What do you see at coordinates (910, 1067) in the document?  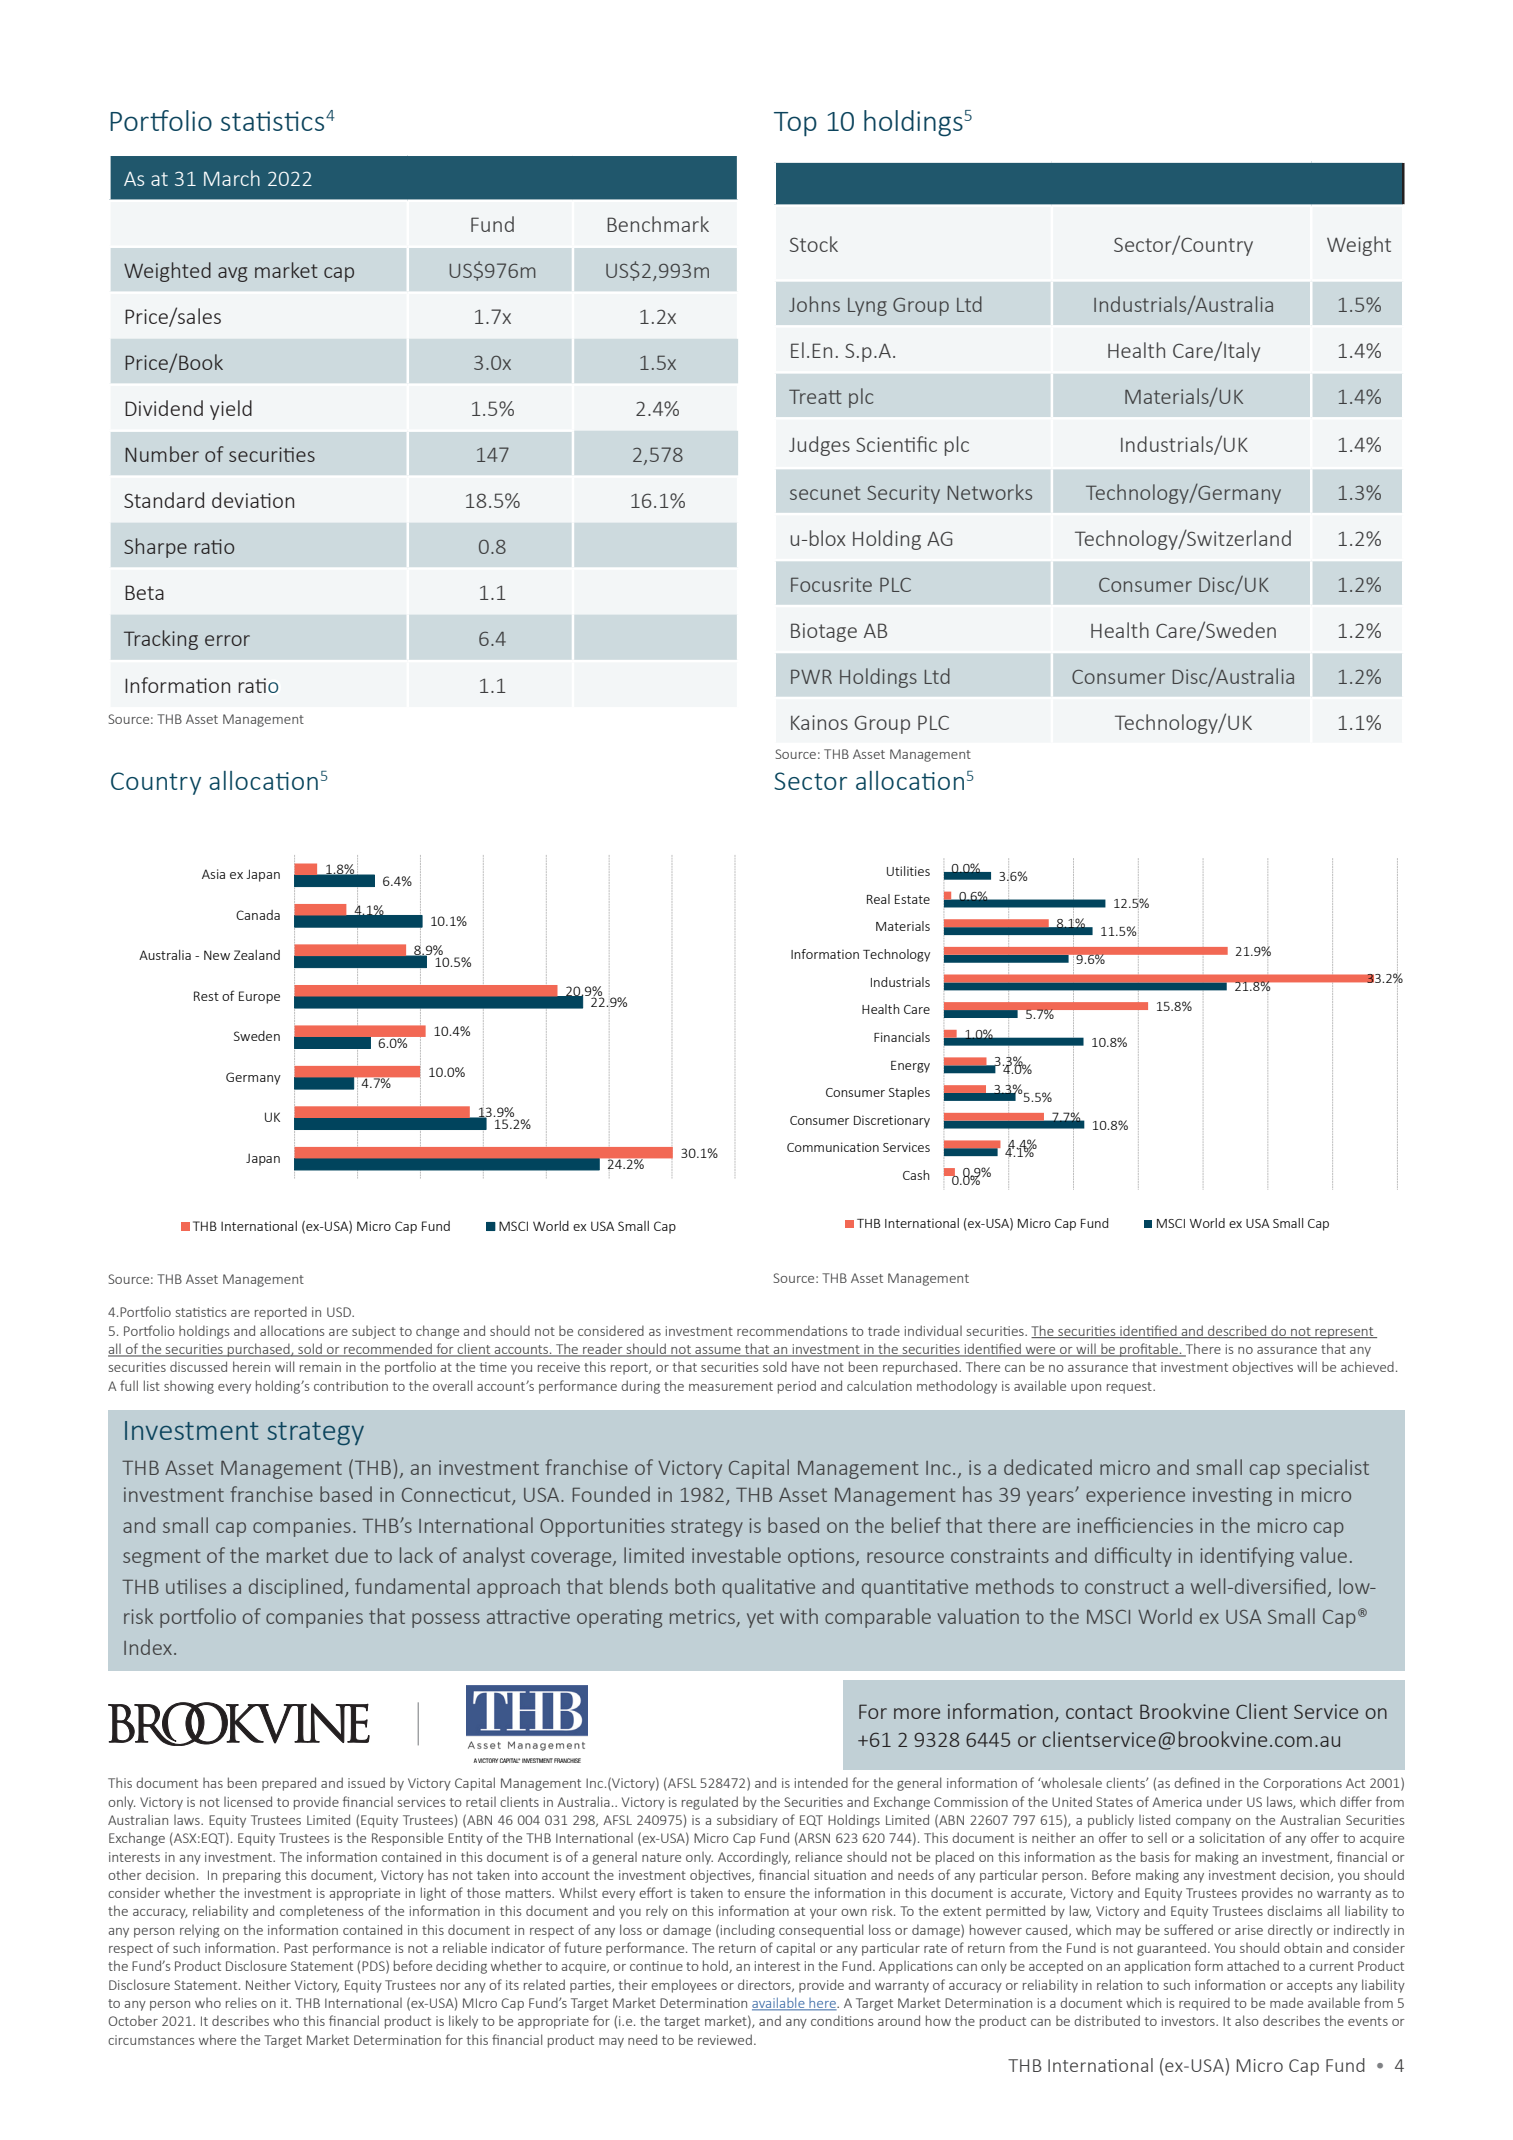 I see `Energy` at bounding box center [910, 1067].
